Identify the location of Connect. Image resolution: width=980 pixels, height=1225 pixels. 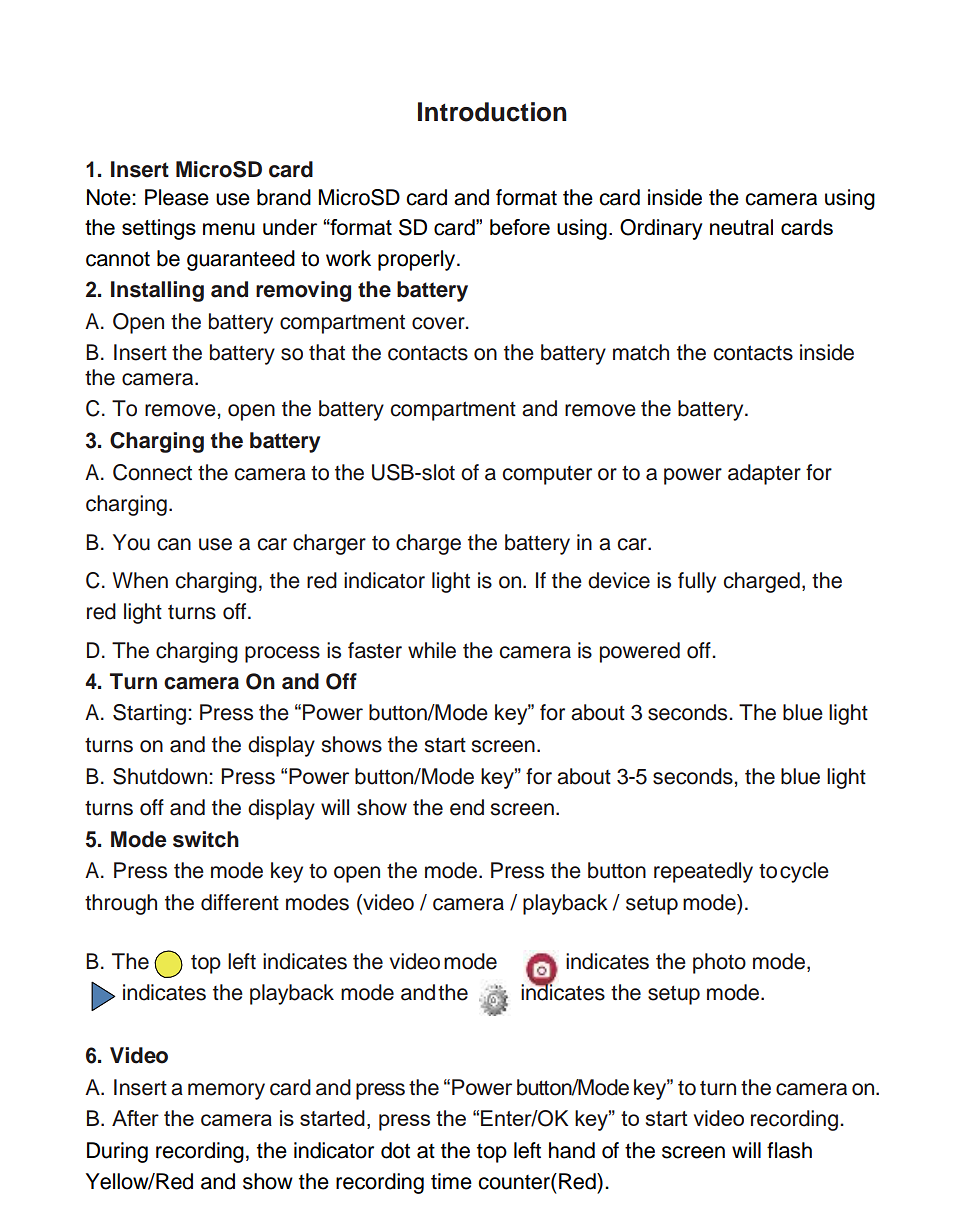
(152, 472).
